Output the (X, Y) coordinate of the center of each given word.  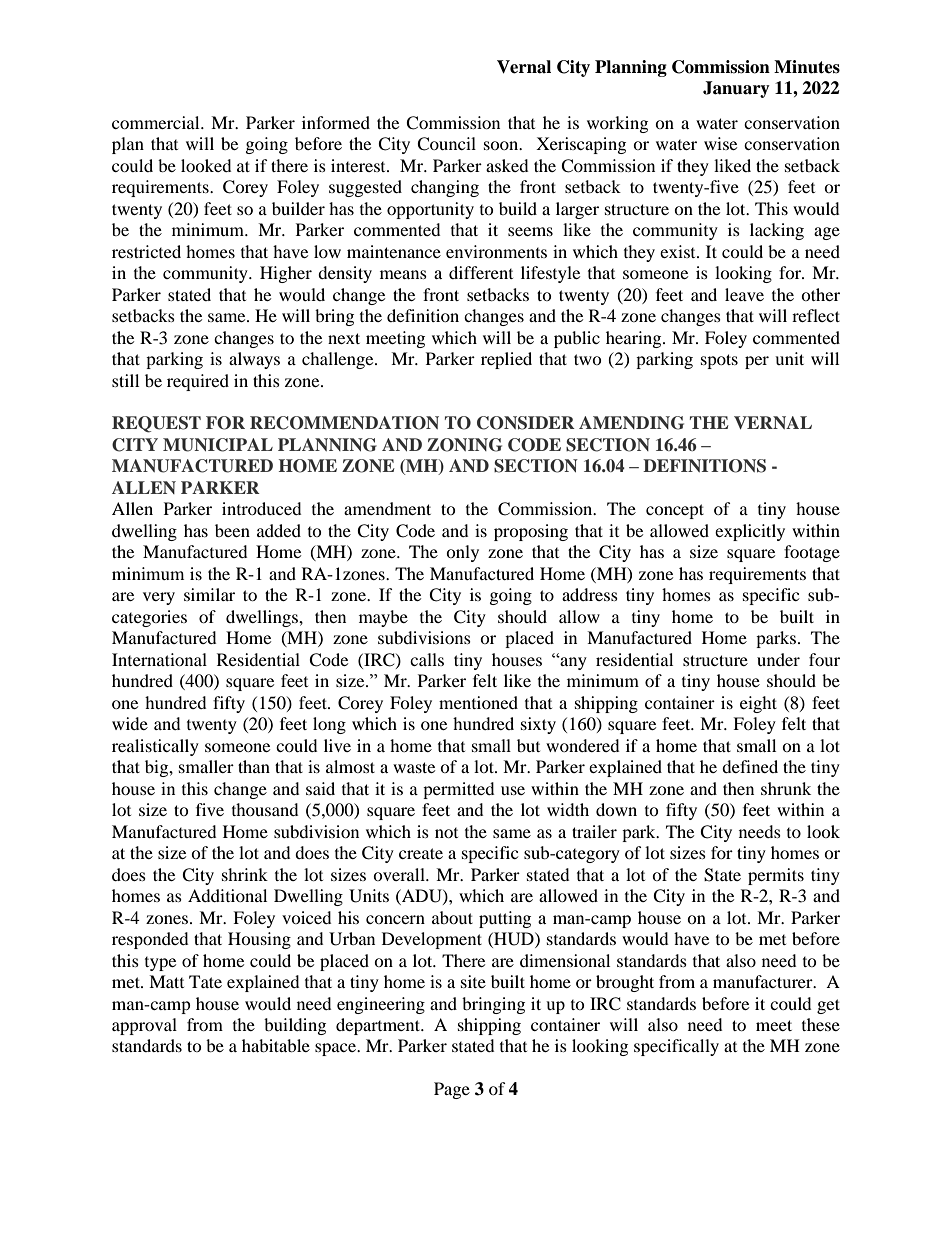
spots (719, 361)
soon (502, 145)
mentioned (478, 702)
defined (750, 766)
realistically (155, 747)
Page (452, 1090)
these (821, 1024)
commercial (157, 122)
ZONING (464, 445)
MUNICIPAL (218, 445)
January (736, 89)
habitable (276, 1045)
